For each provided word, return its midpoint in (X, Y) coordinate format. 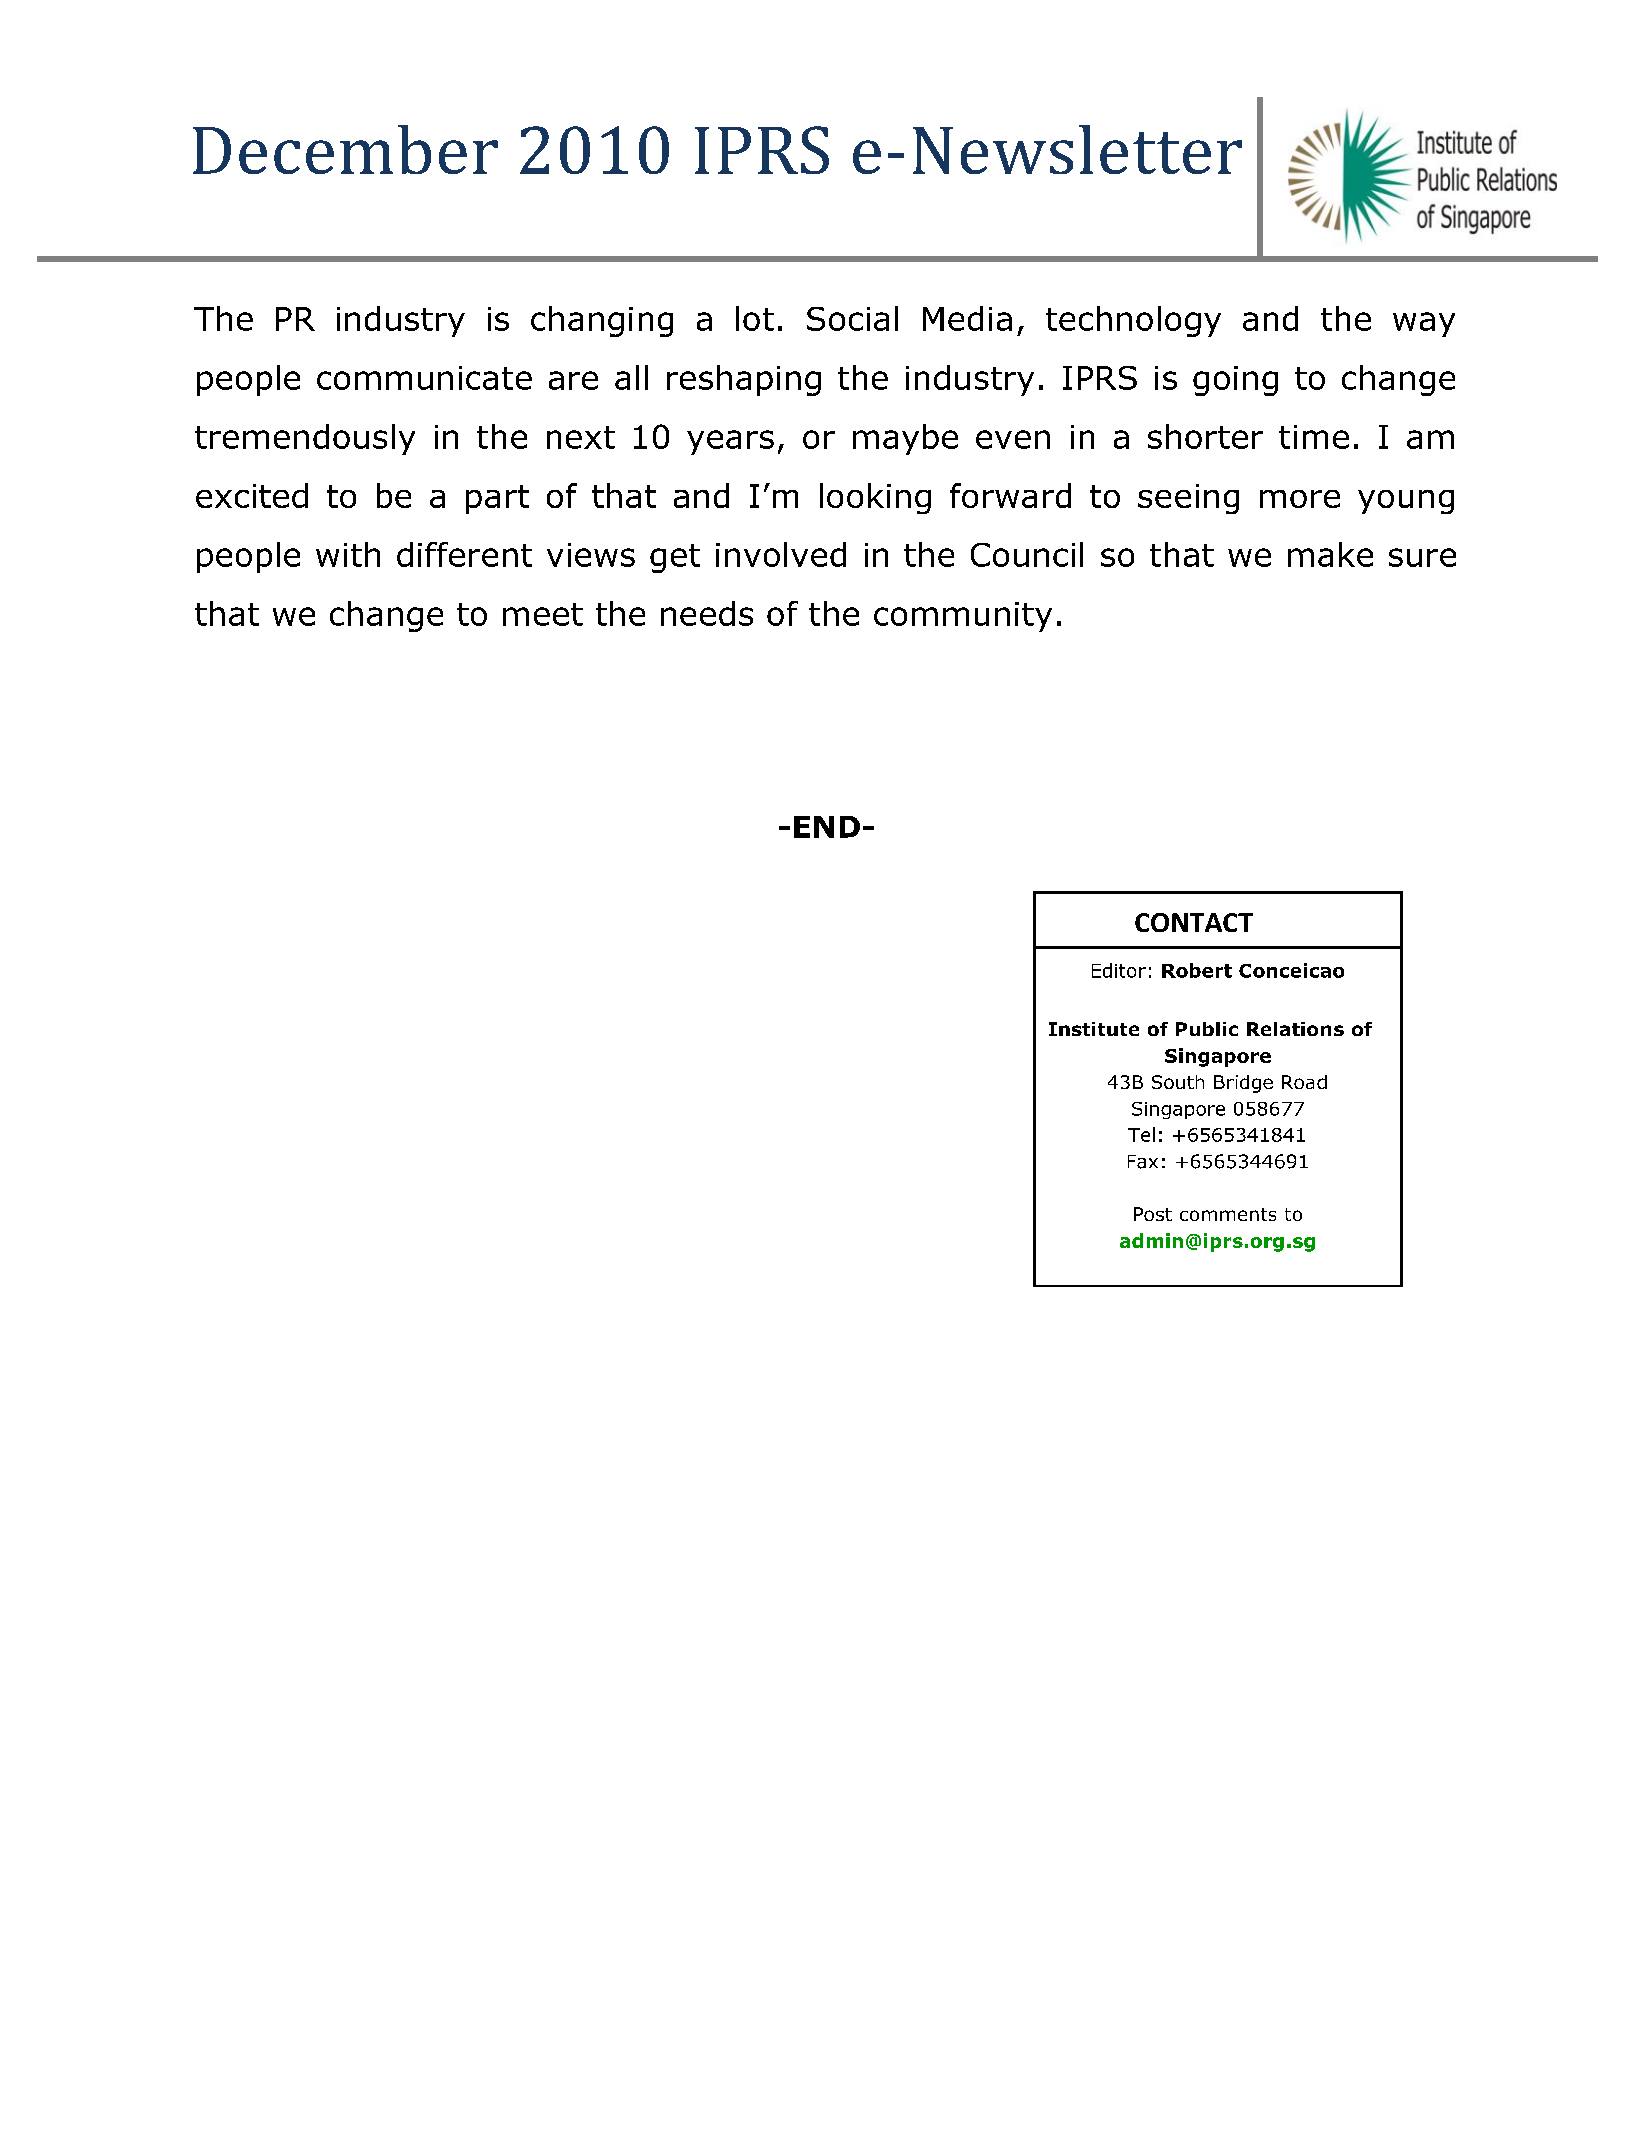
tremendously (305, 439)
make (1330, 554)
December (345, 149)
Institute (1094, 1029)
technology (1133, 321)
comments (1228, 1214)
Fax (1143, 1162)
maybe (905, 439)
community (963, 617)
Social (852, 318)
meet (543, 614)
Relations (1295, 1029)
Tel (1141, 1134)
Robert (1197, 970)
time (1314, 437)
